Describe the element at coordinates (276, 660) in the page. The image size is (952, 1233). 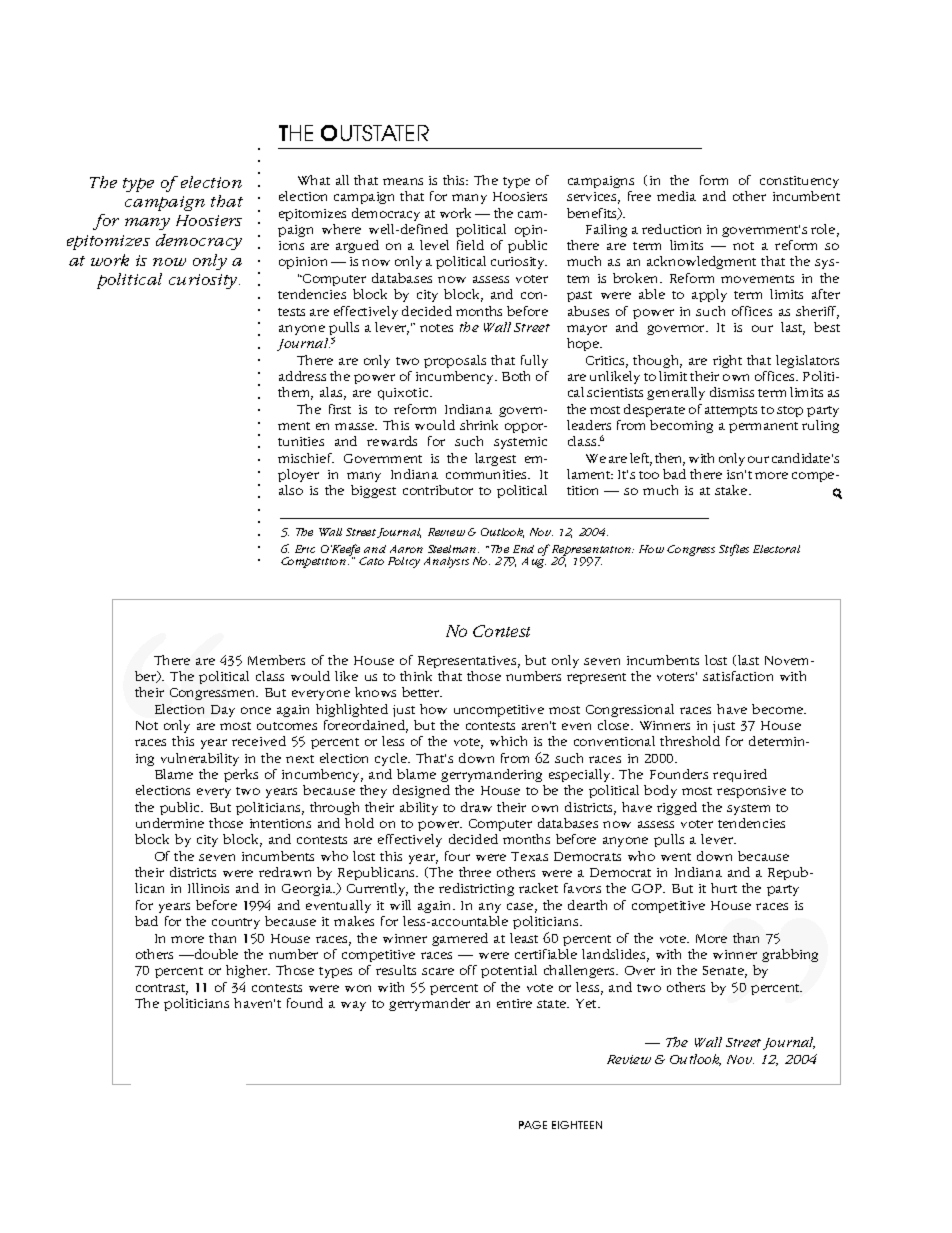
I see `Members` at that location.
